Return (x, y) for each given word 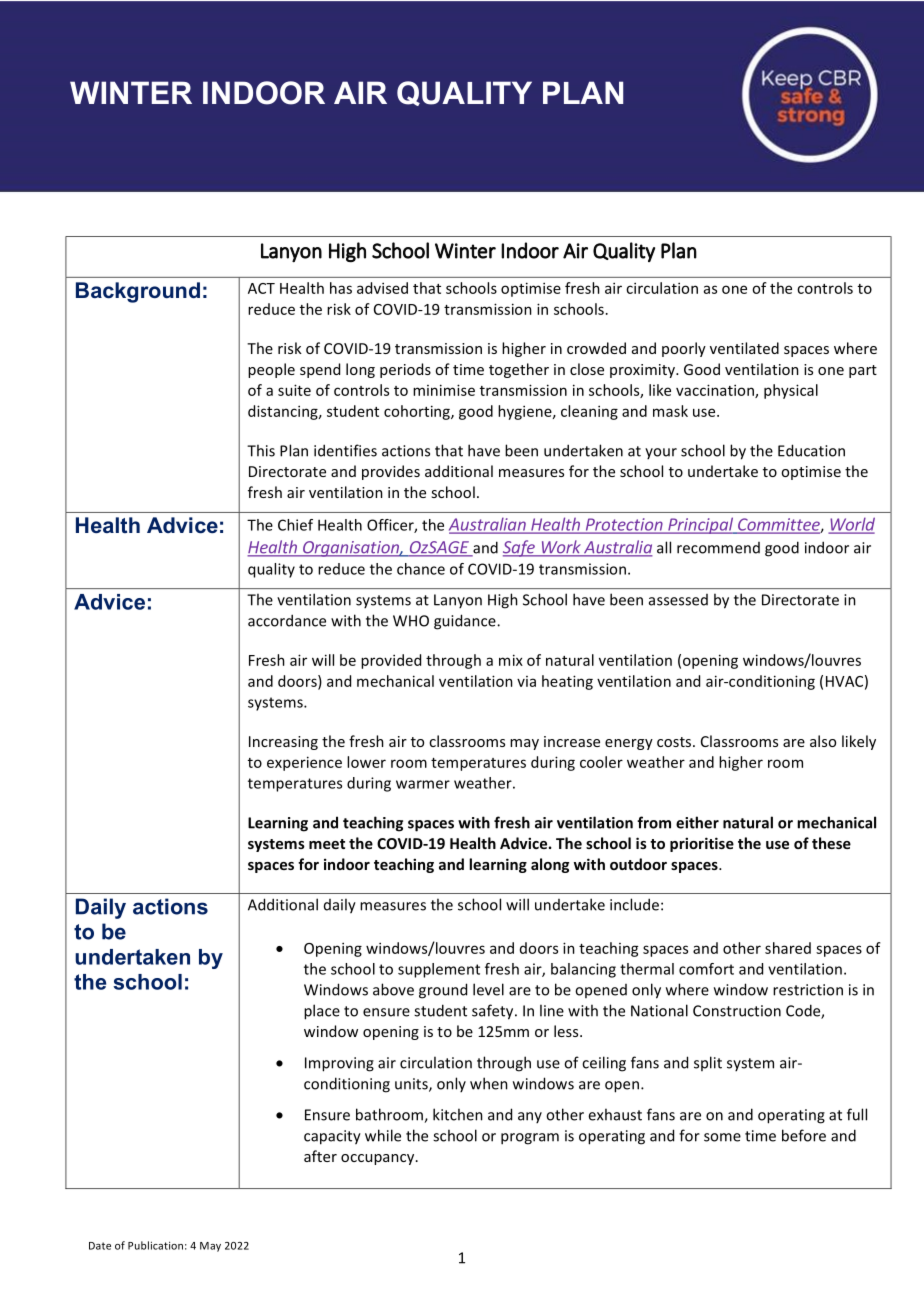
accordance (287, 620)
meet (327, 844)
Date (100, 1246)
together (519, 370)
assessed (678, 600)
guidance (466, 622)
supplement (439, 970)
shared (788, 948)
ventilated (744, 348)
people (271, 370)
